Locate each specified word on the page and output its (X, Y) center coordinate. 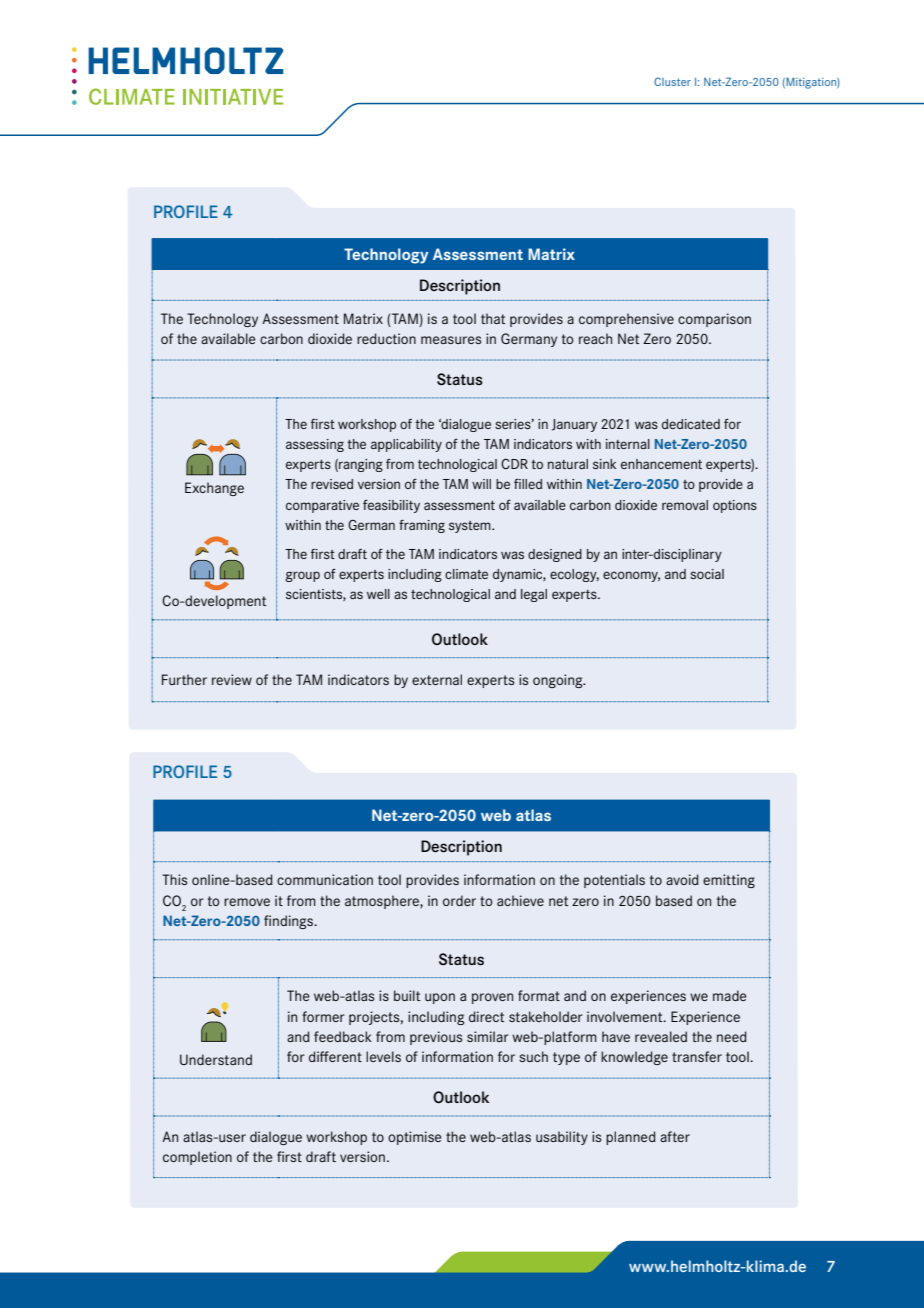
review (232, 679)
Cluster (672, 81)
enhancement (661, 464)
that (493, 318)
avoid (682, 879)
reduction (386, 338)
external (437, 679)
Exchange (214, 489)
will (481, 484)
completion (197, 1158)
